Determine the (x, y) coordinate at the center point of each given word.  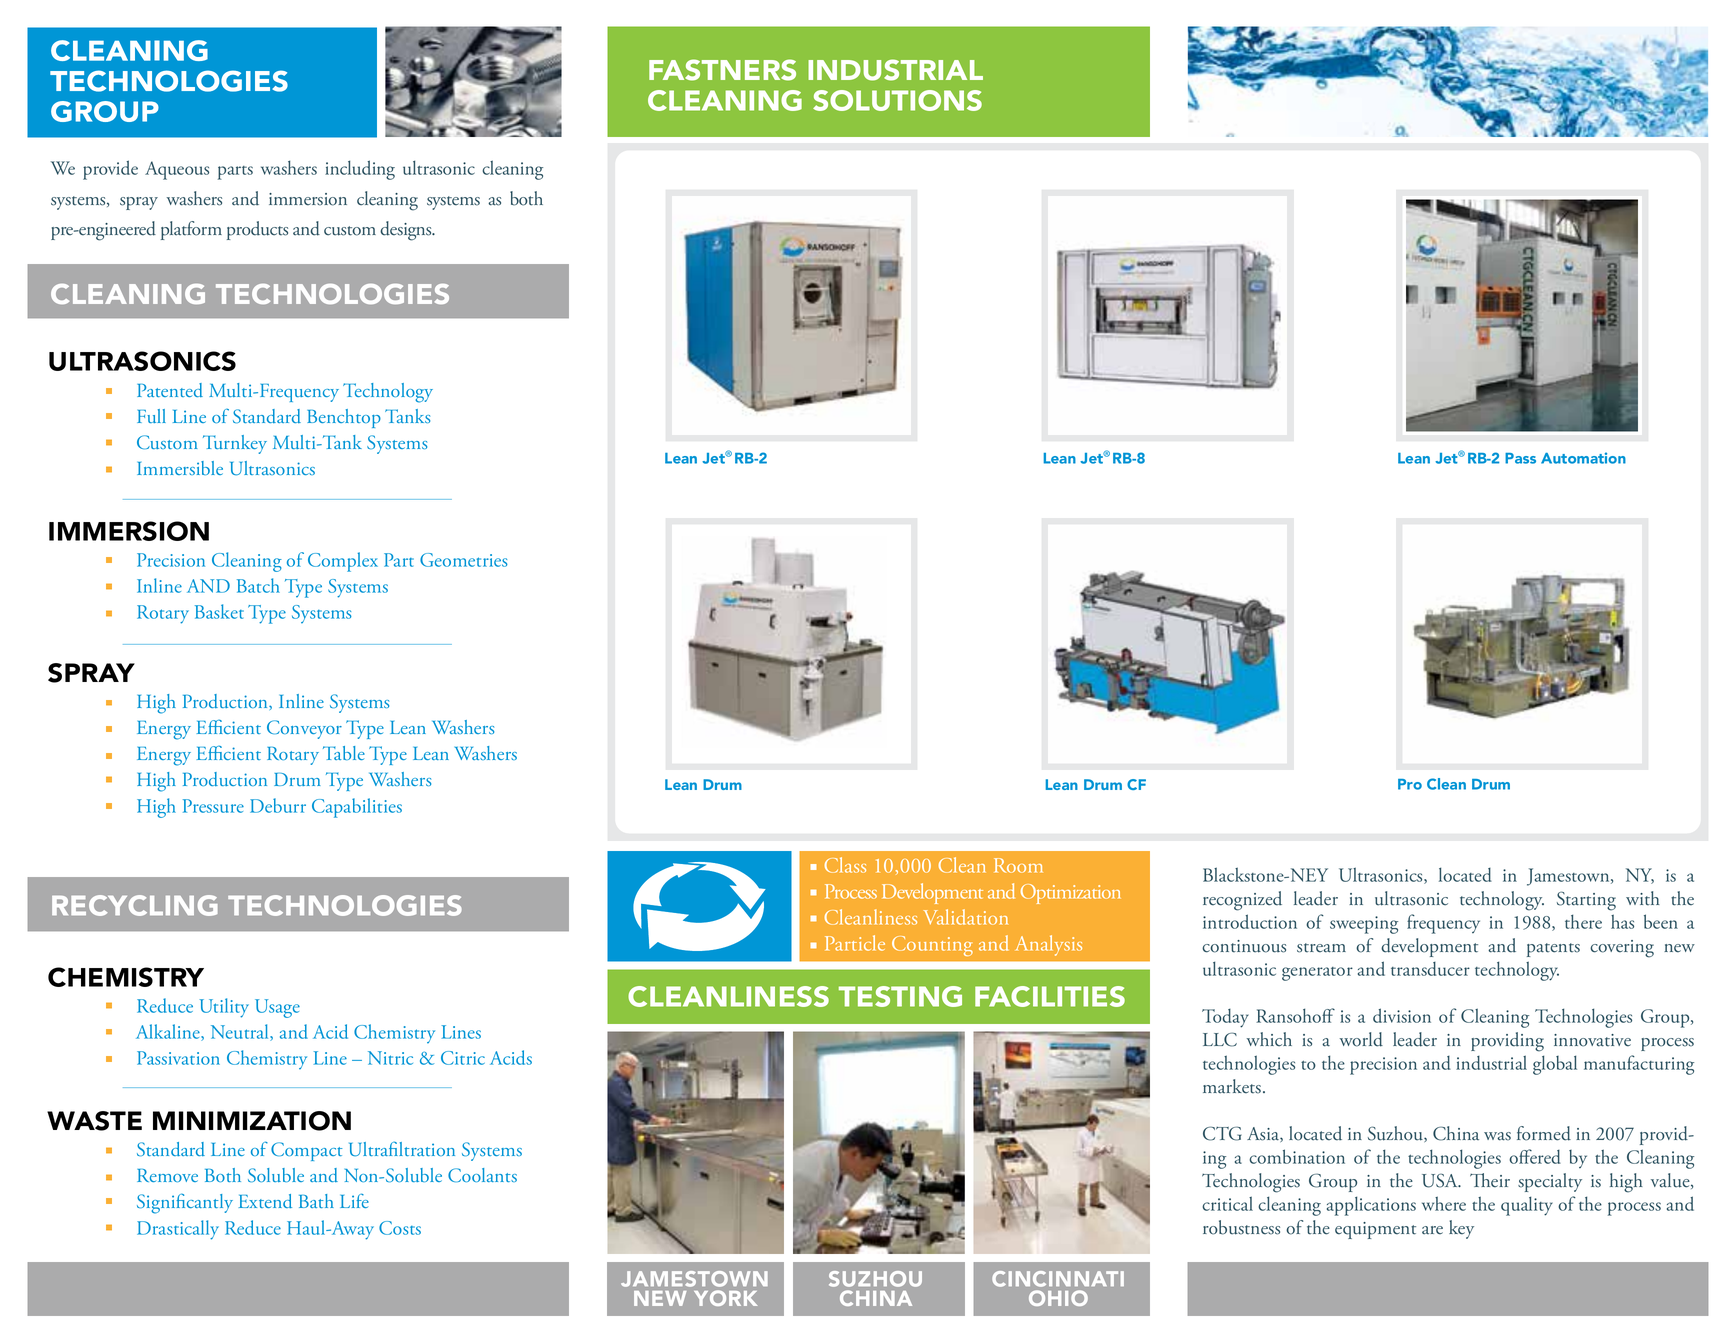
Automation (1583, 458)
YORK (725, 1298)
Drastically (178, 1230)
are (1432, 1230)
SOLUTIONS (897, 100)
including (360, 170)
